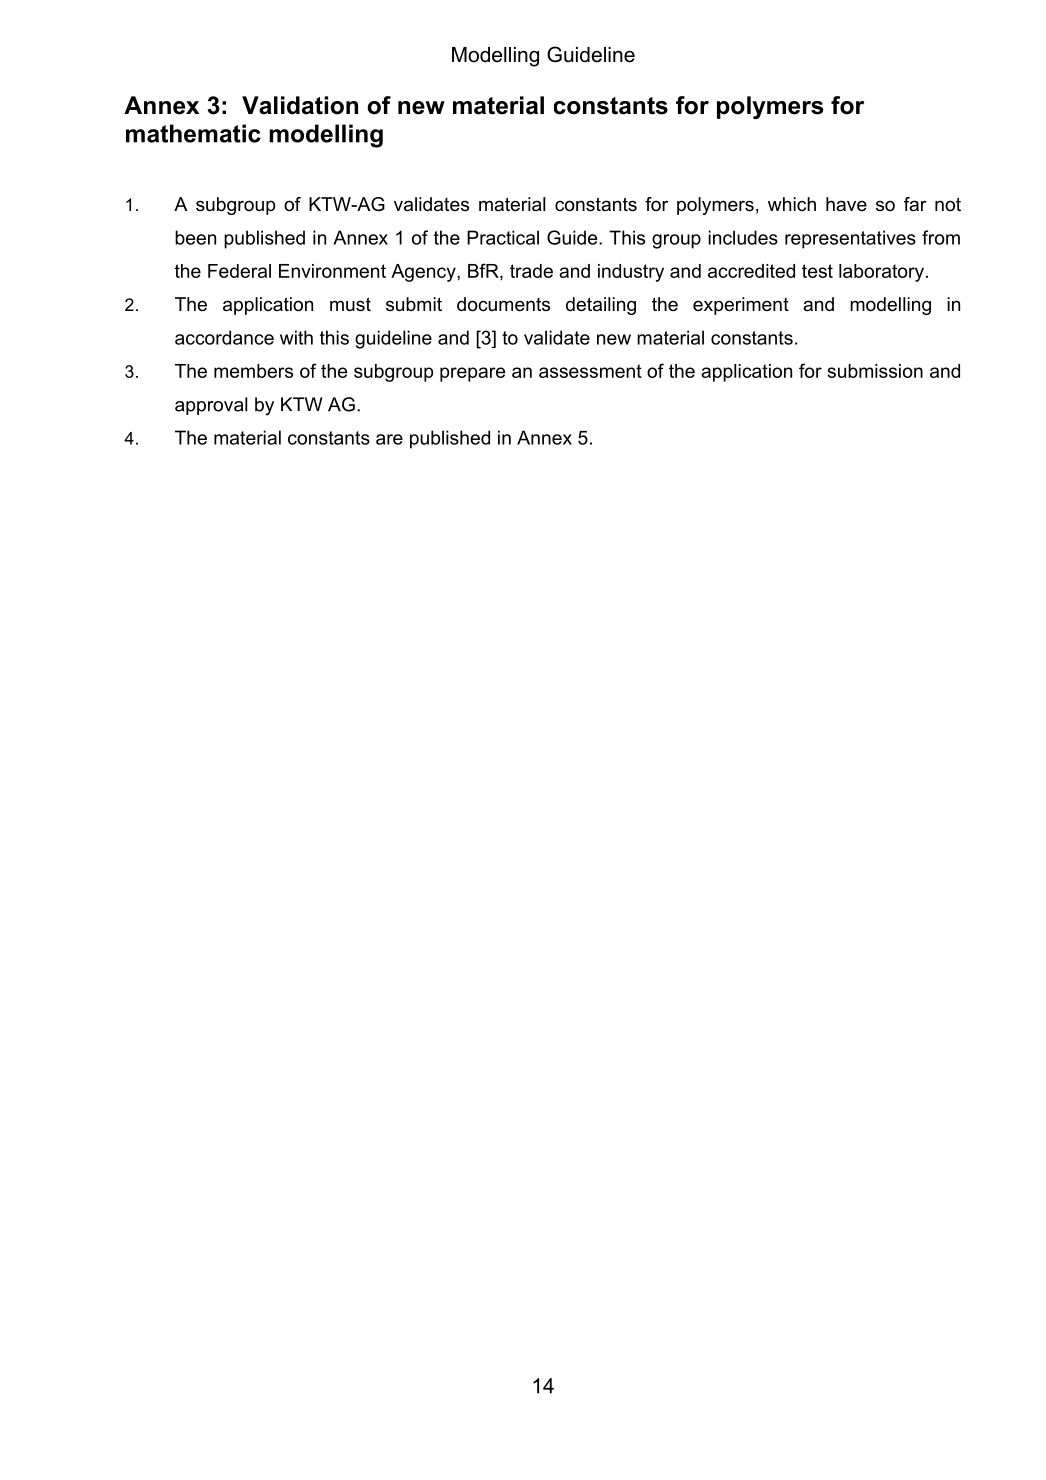 The height and width of the document is (1480, 1046). What do you see at coordinates (875, 371) in the document?
I see `submission` at bounding box center [875, 371].
